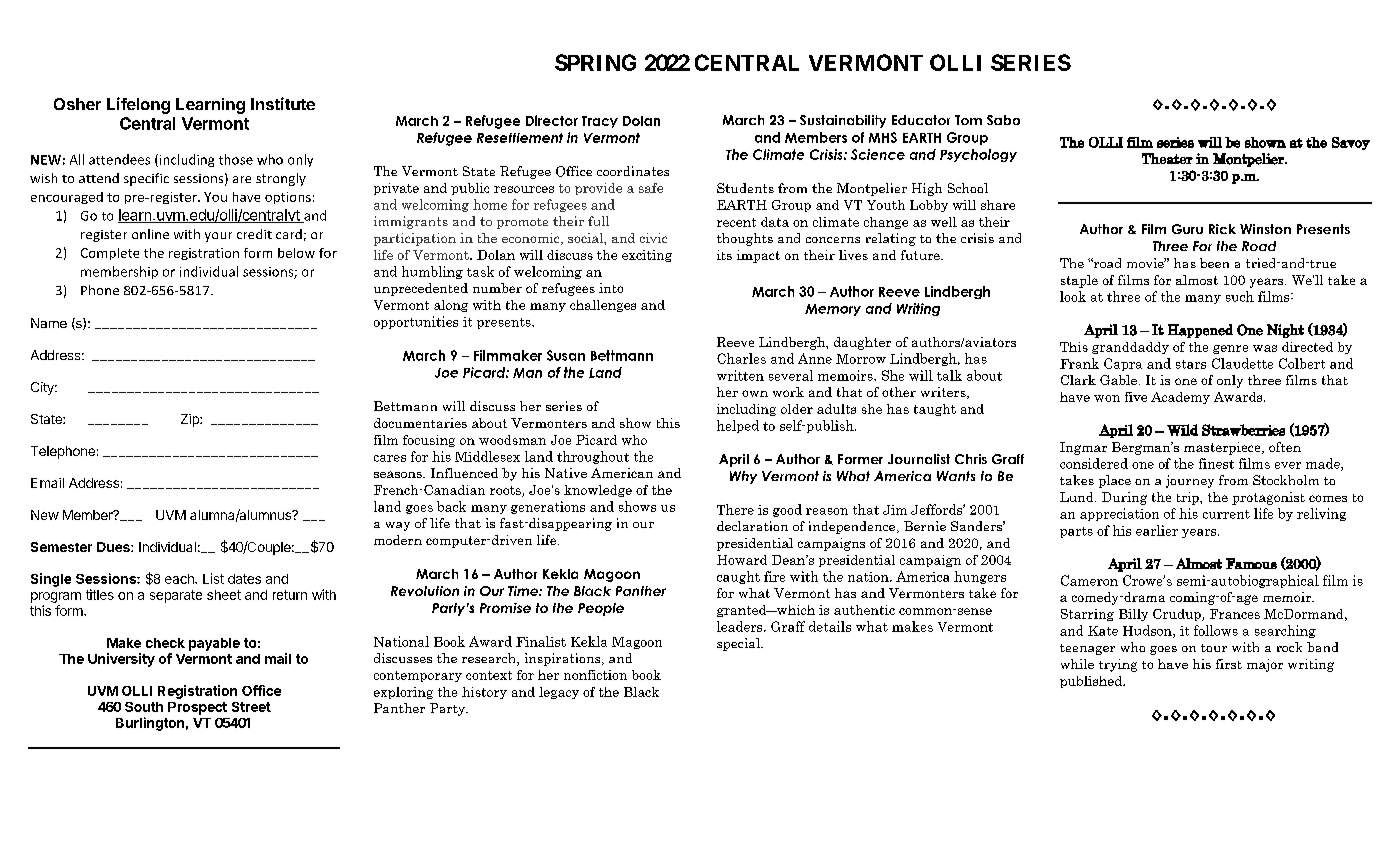 This screenshot has width=1400, height=850. What do you see at coordinates (218, 237) in the screenshot?
I see `your` at bounding box center [218, 237].
